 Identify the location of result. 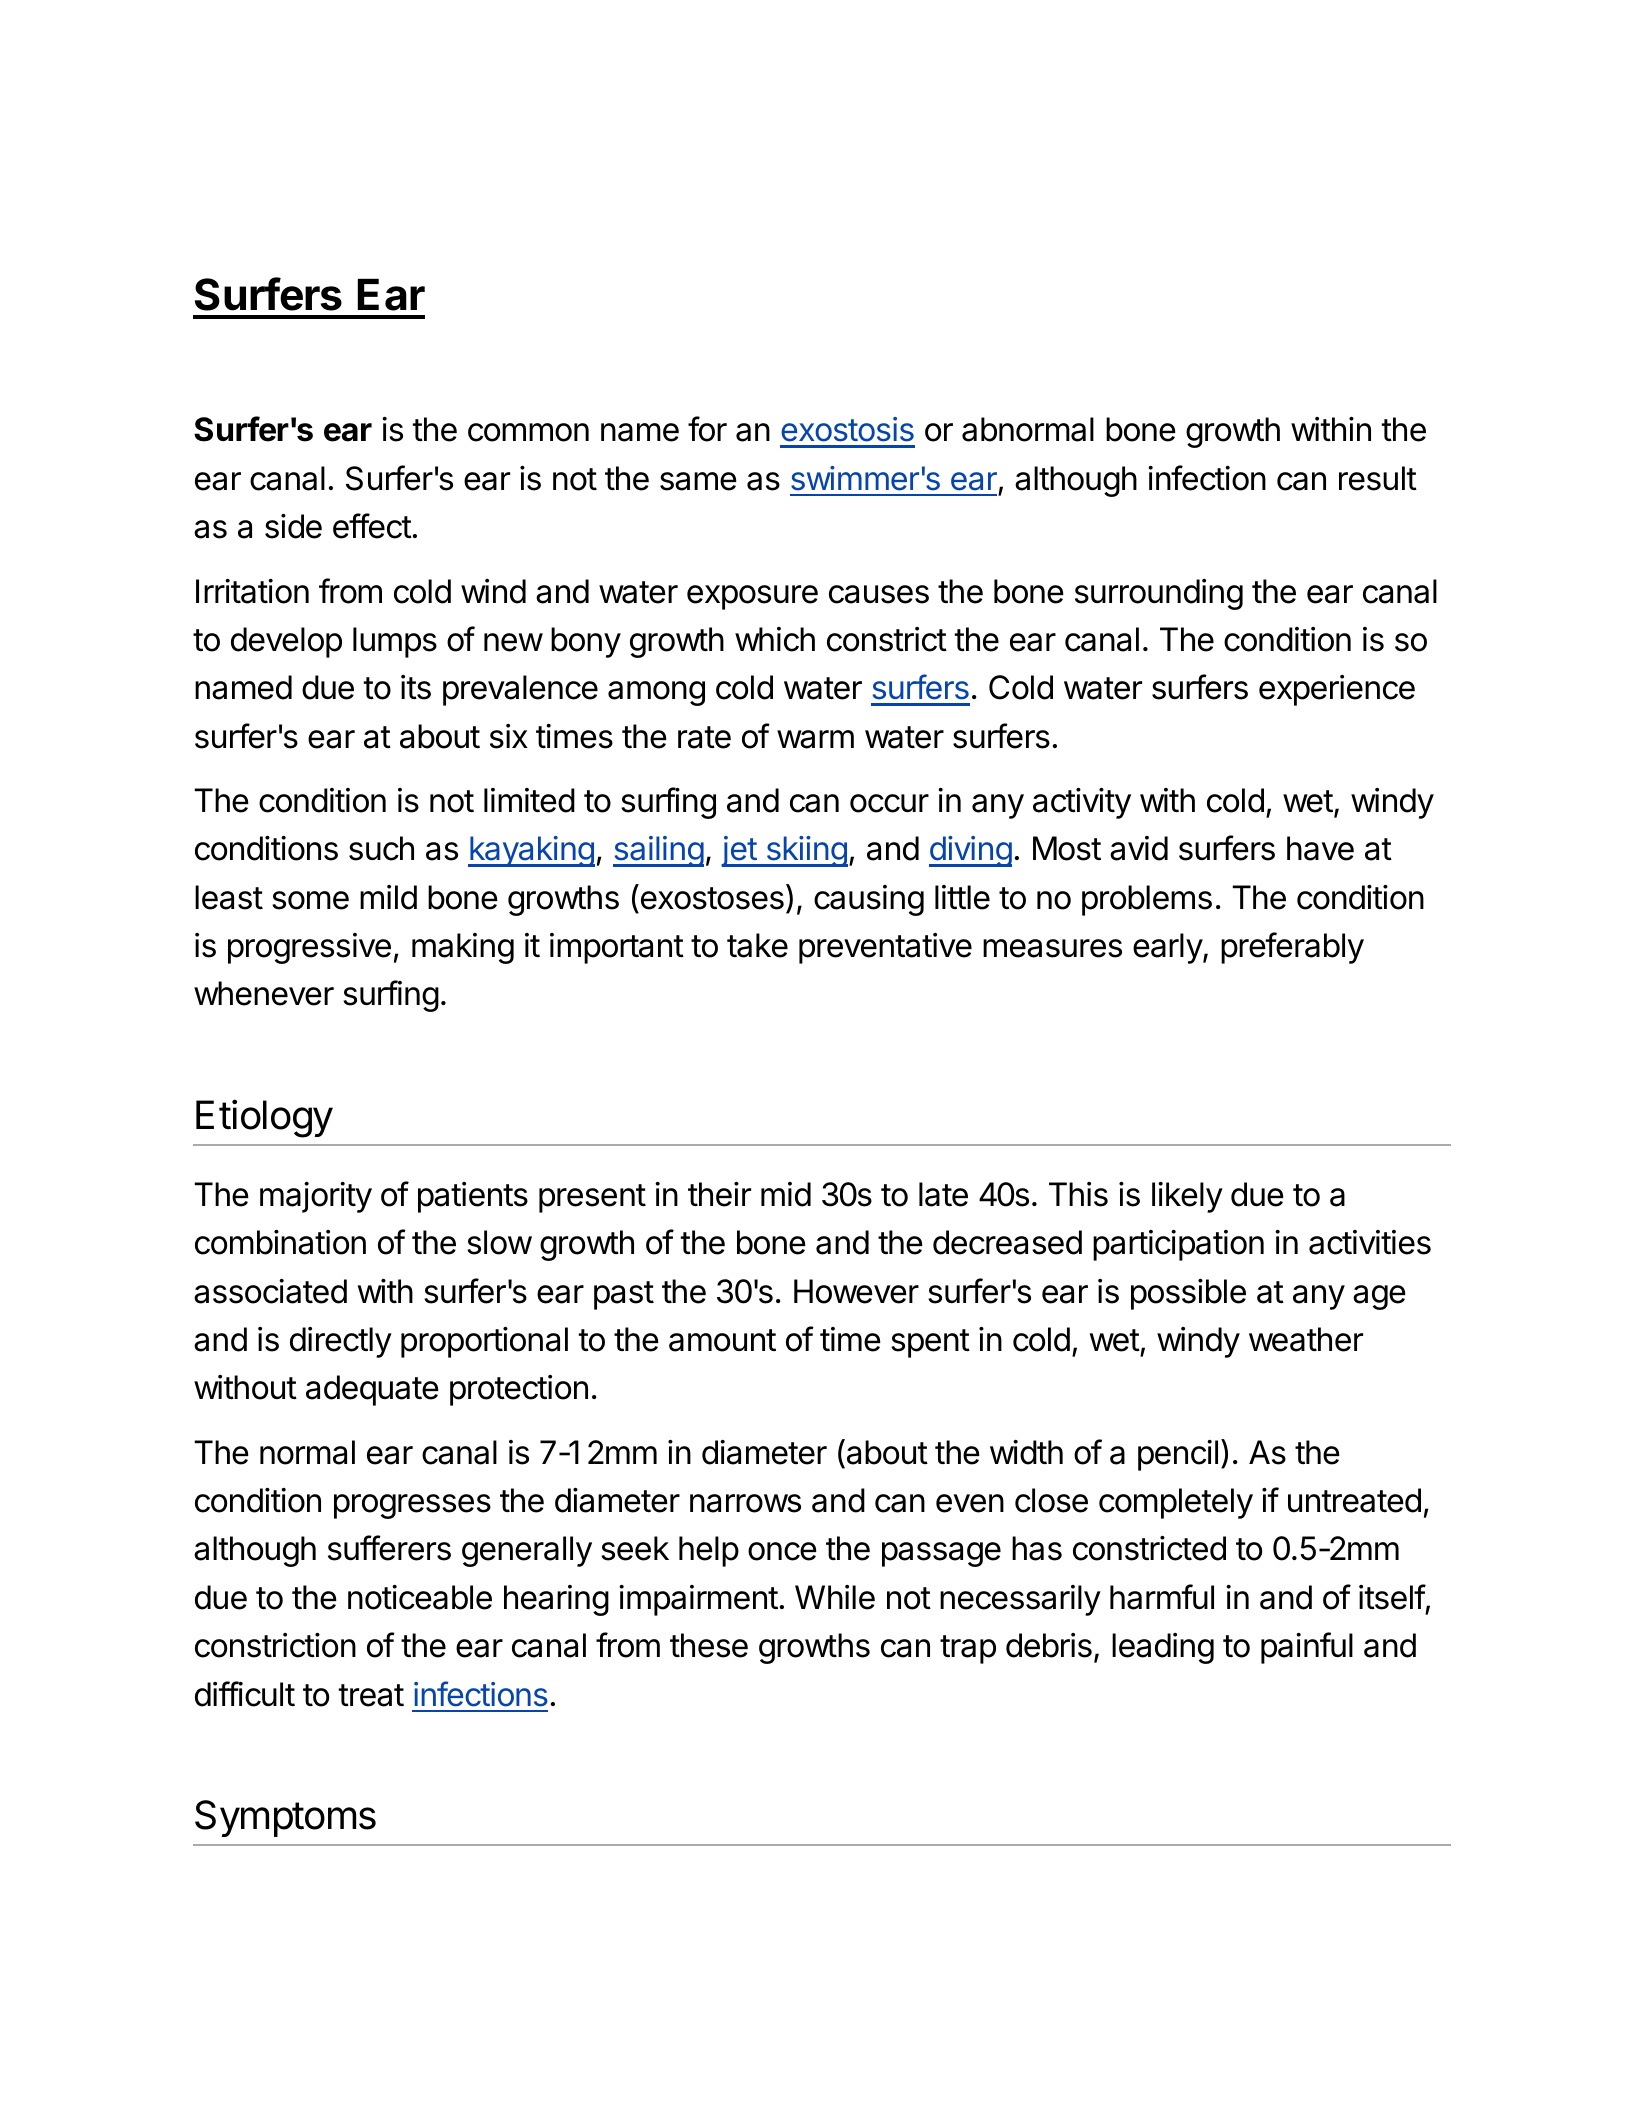
(1378, 478).
